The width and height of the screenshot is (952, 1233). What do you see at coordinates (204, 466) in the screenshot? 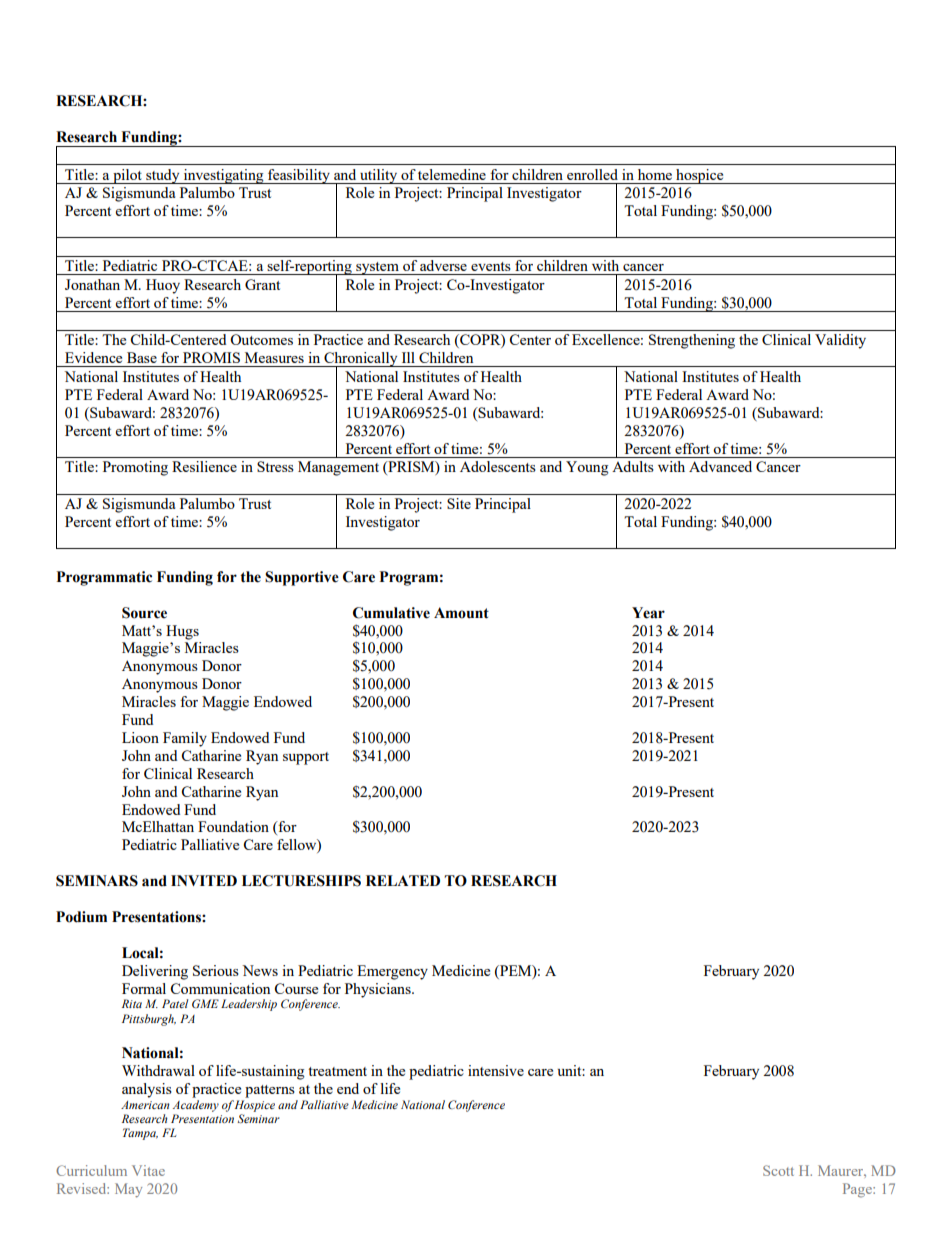
I see `Resilience` at bounding box center [204, 466].
